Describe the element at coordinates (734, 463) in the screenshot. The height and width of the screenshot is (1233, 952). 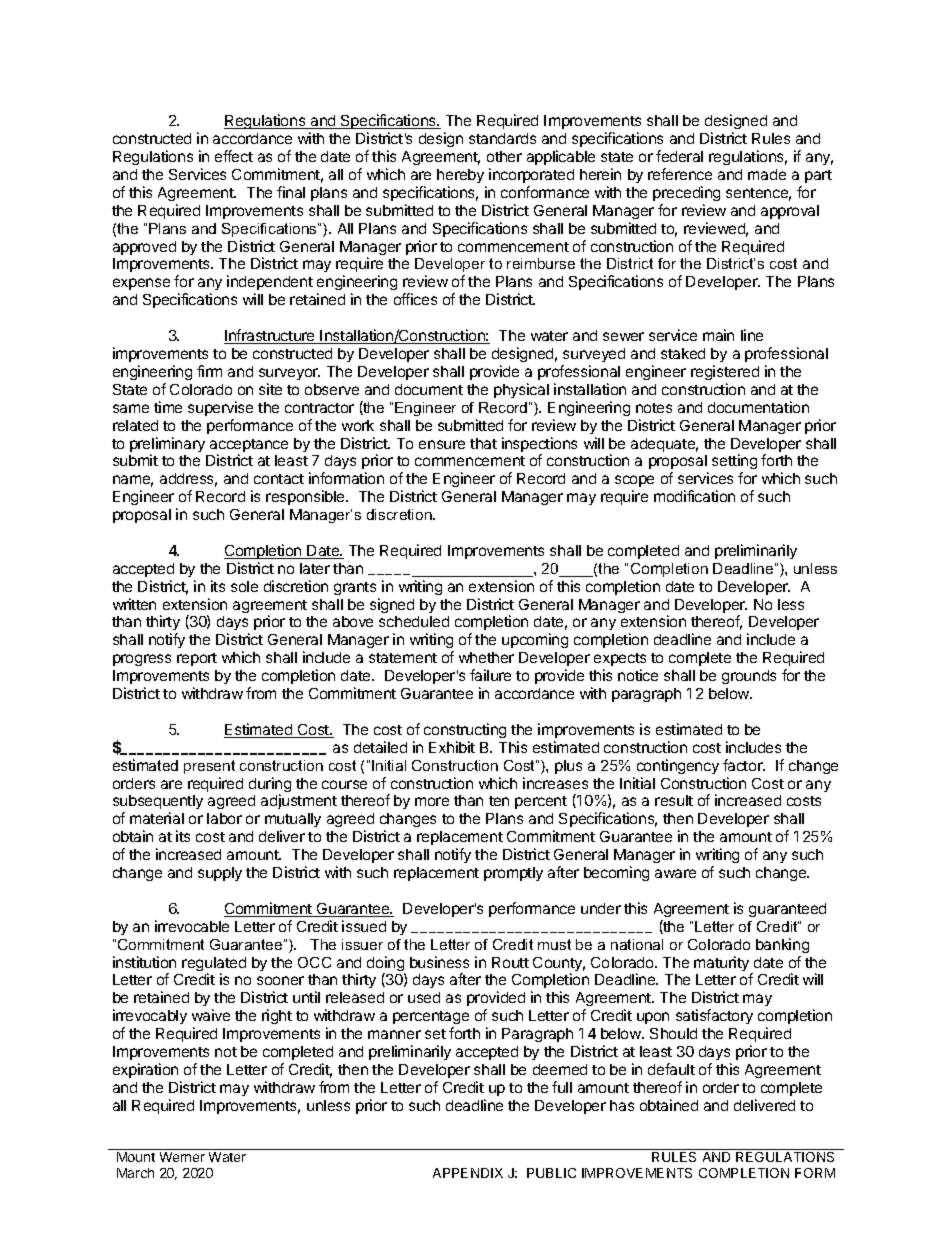
I see `setting` at that location.
